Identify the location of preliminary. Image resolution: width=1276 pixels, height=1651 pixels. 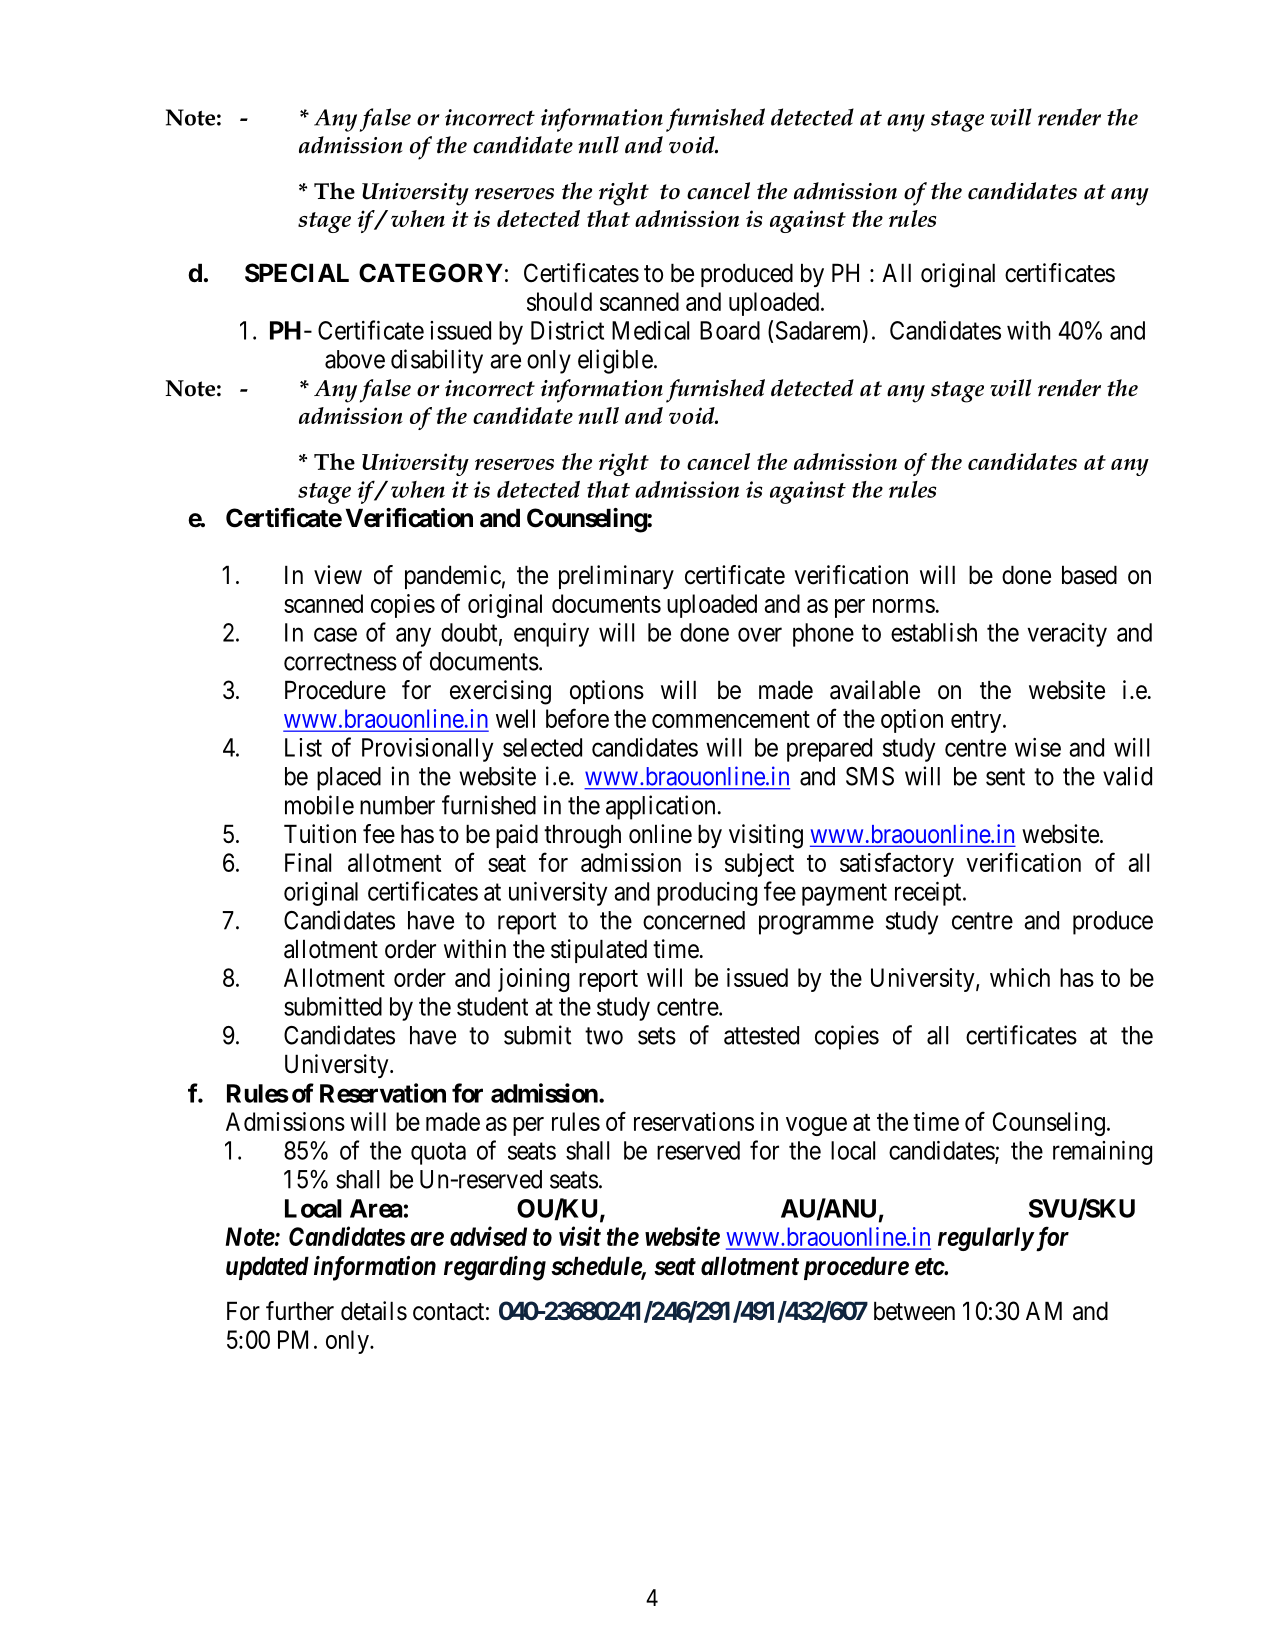
(616, 577).
